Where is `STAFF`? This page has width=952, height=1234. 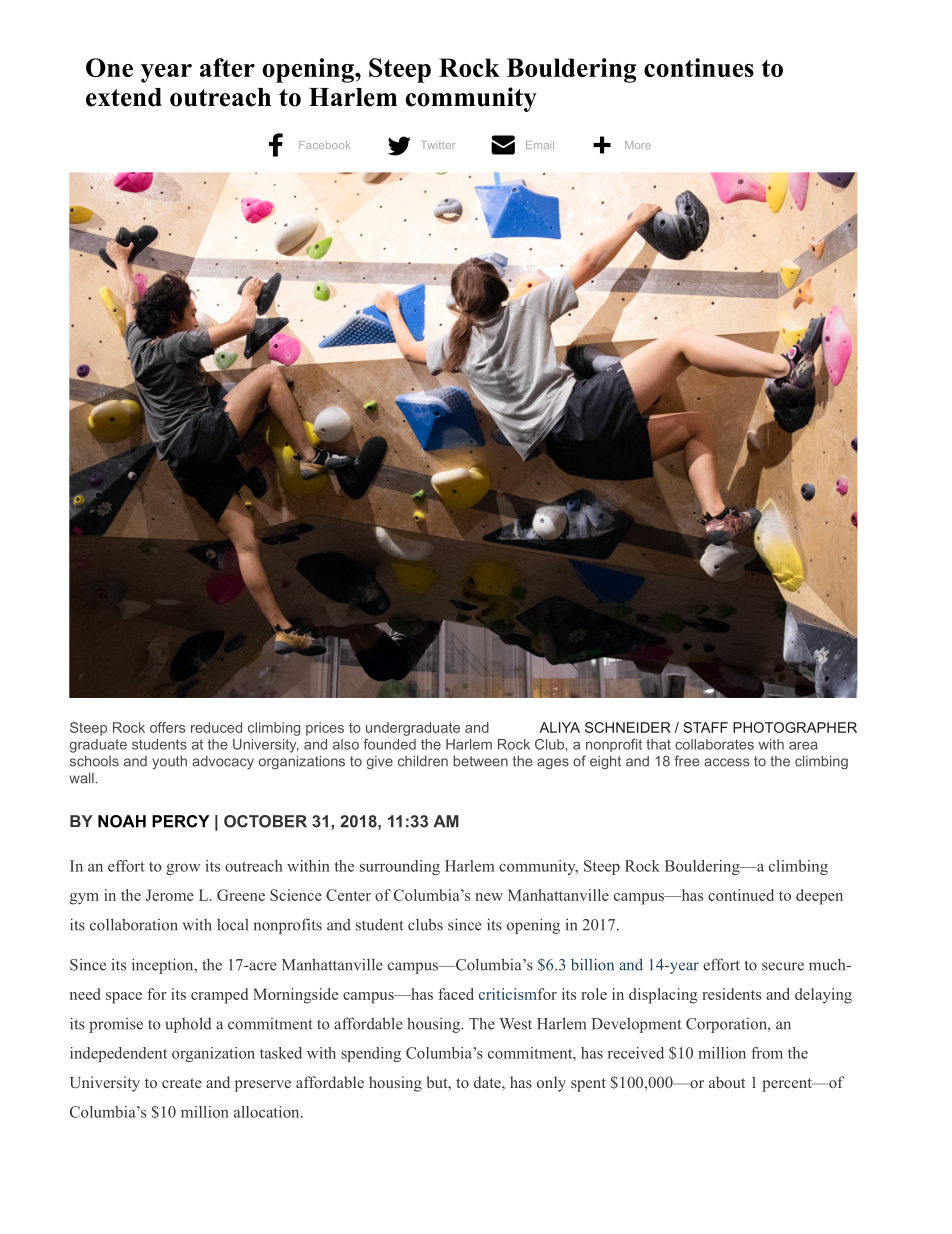 STAFF is located at coordinates (706, 727).
